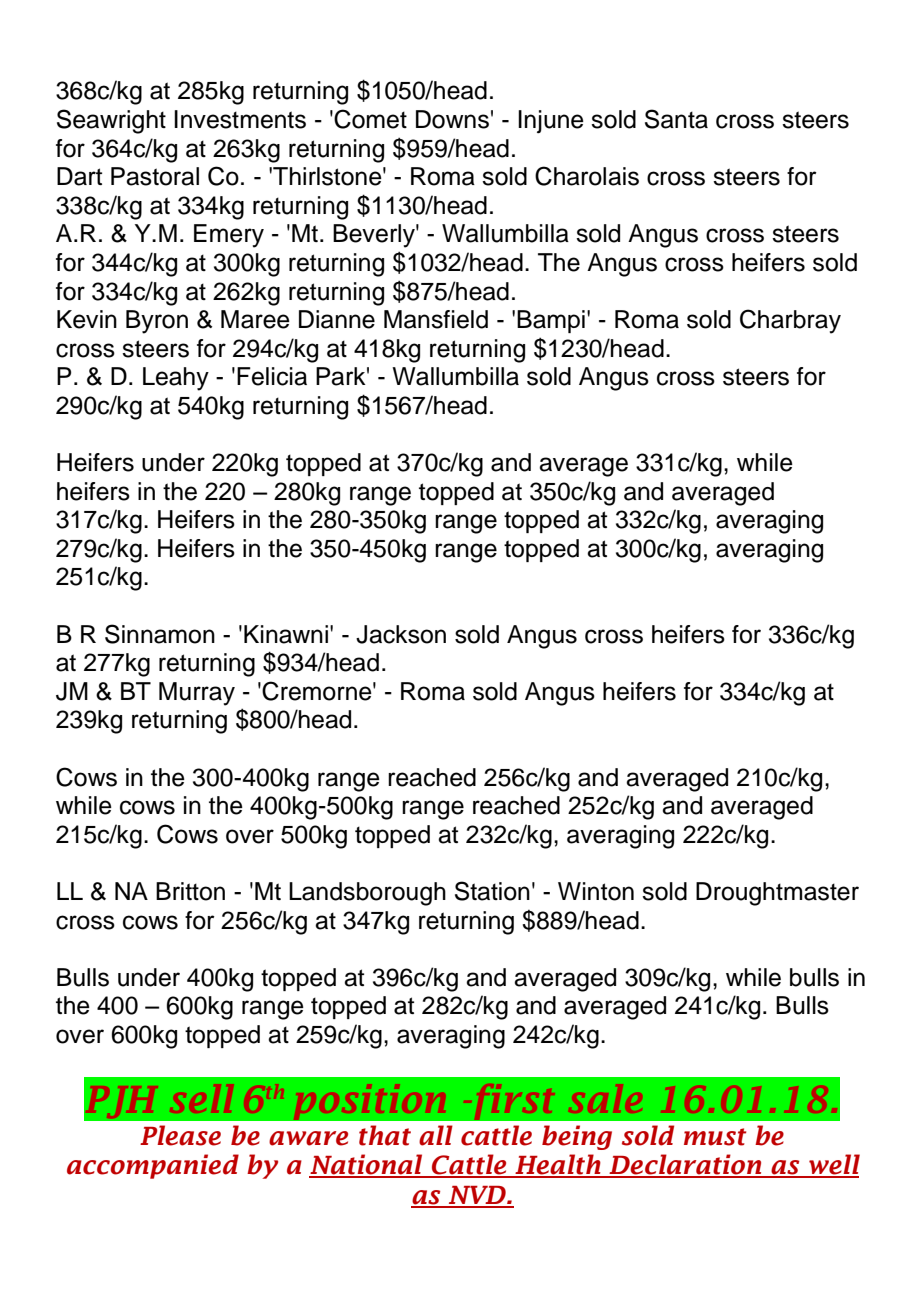 The height and width of the image is (1308, 924). Describe the element at coordinates (176, 379) in the image. I see `Leahy` at that location.
